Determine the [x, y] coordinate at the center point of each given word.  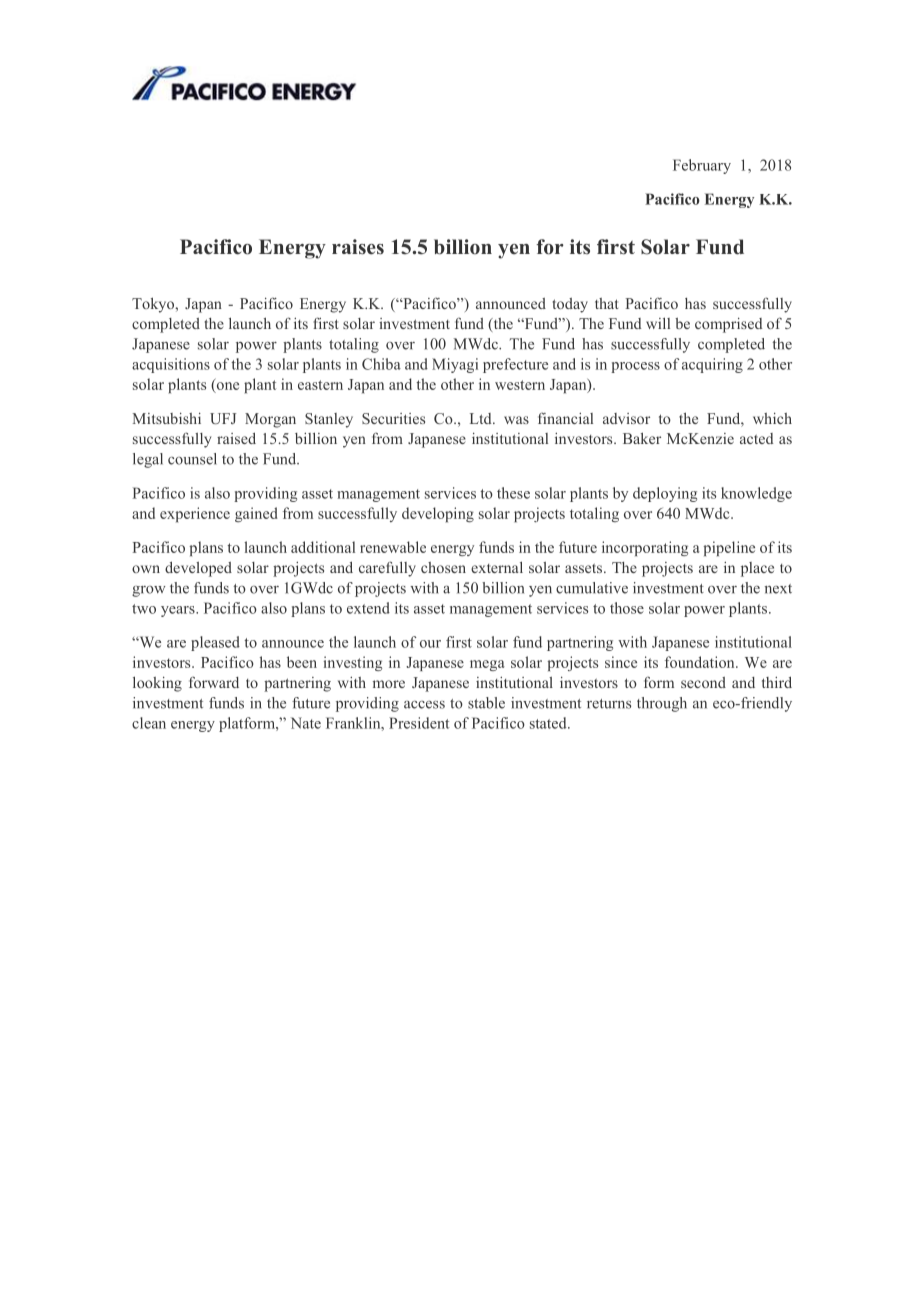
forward [214, 682]
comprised [729, 325]
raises [358, 247]
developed [198, 569]
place [757, 569]
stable [486, 703]
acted [757, 438]
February [702, 166]
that [606, 303]
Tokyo [154, 305]
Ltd [482, 418]
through [662, 704]
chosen [443, 567]
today [570, 305]
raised [236, 438]
